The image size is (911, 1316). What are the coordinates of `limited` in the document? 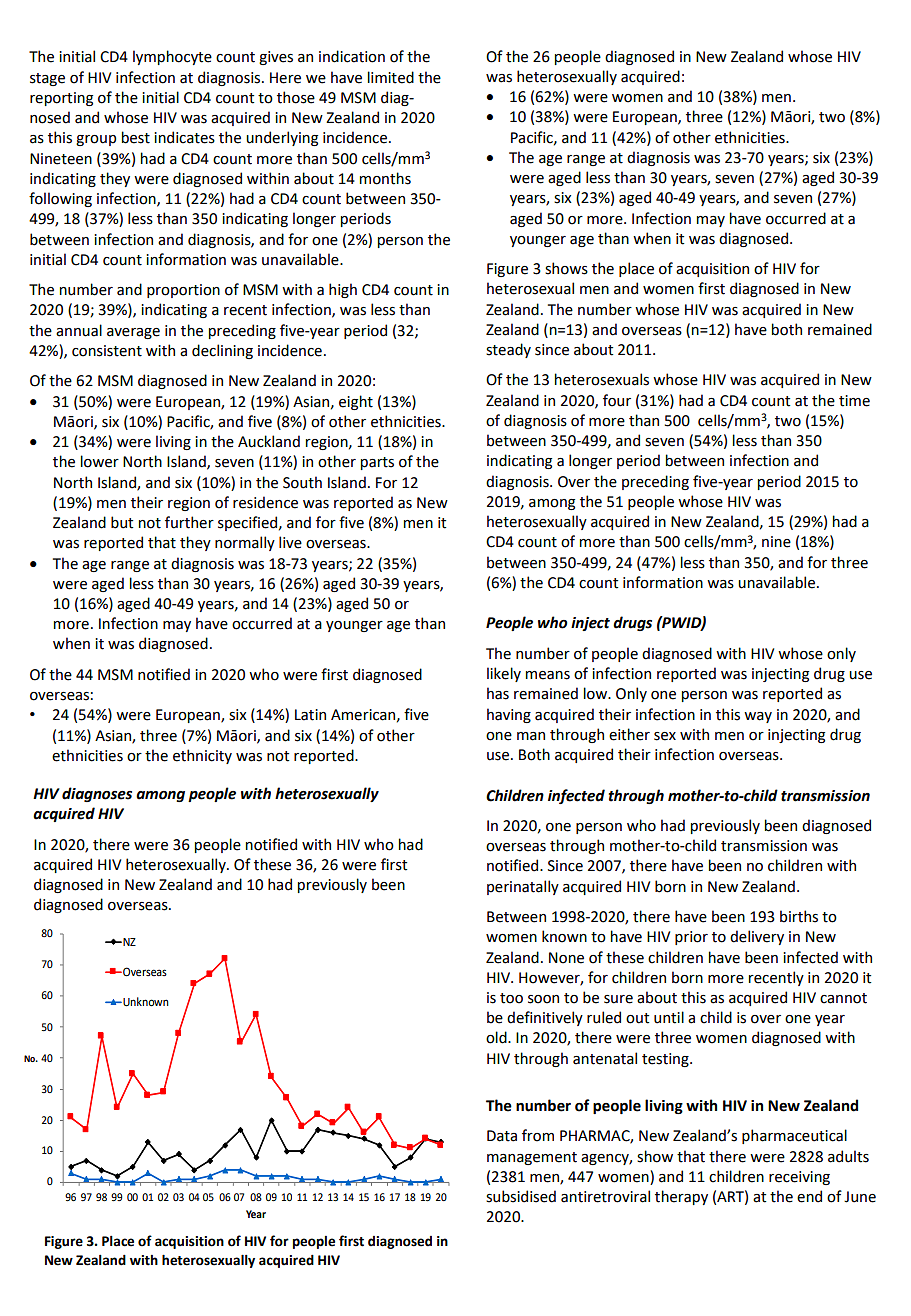 It's located at (391, 77).
